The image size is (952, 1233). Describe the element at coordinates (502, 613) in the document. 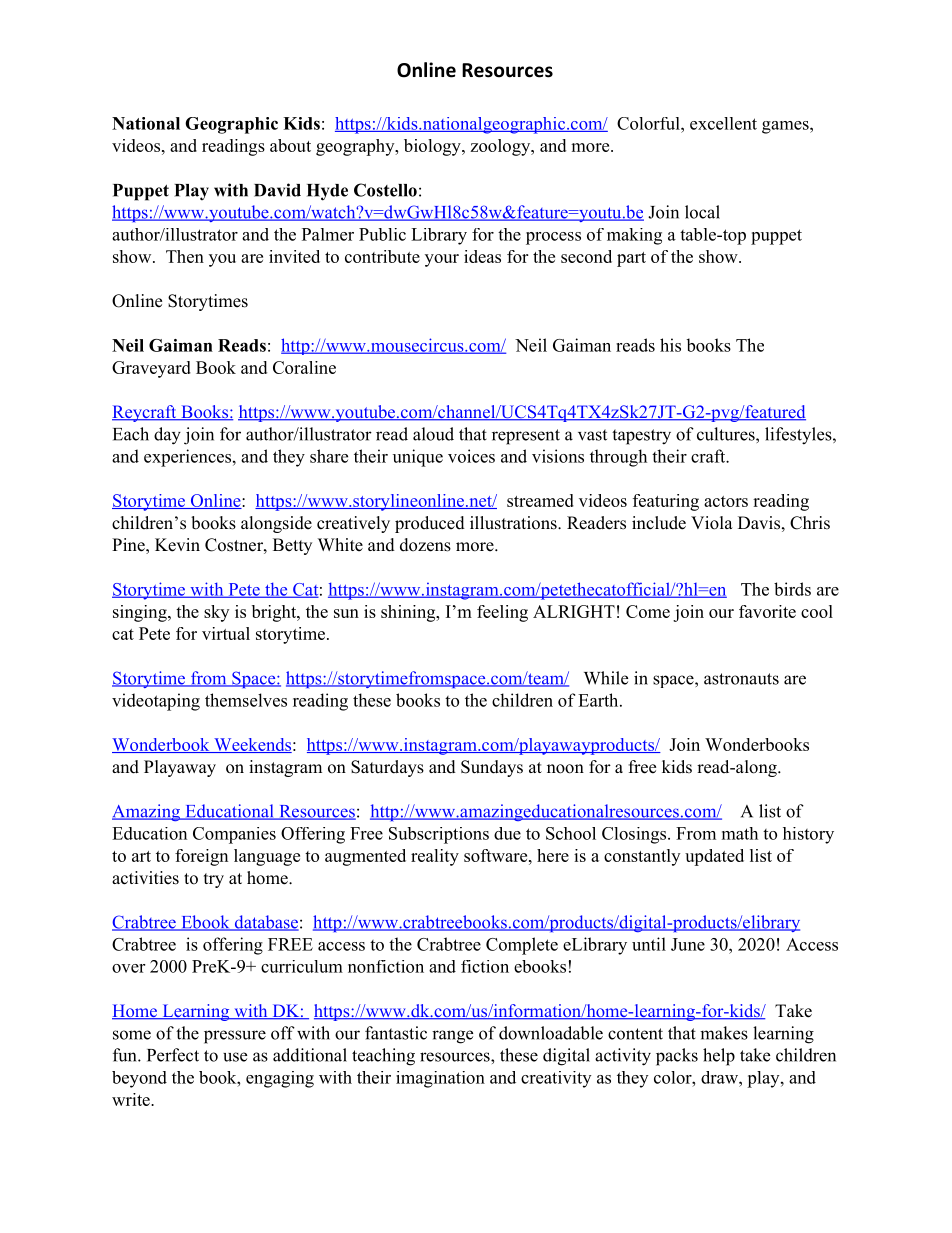

I see `feeling` at that location.
